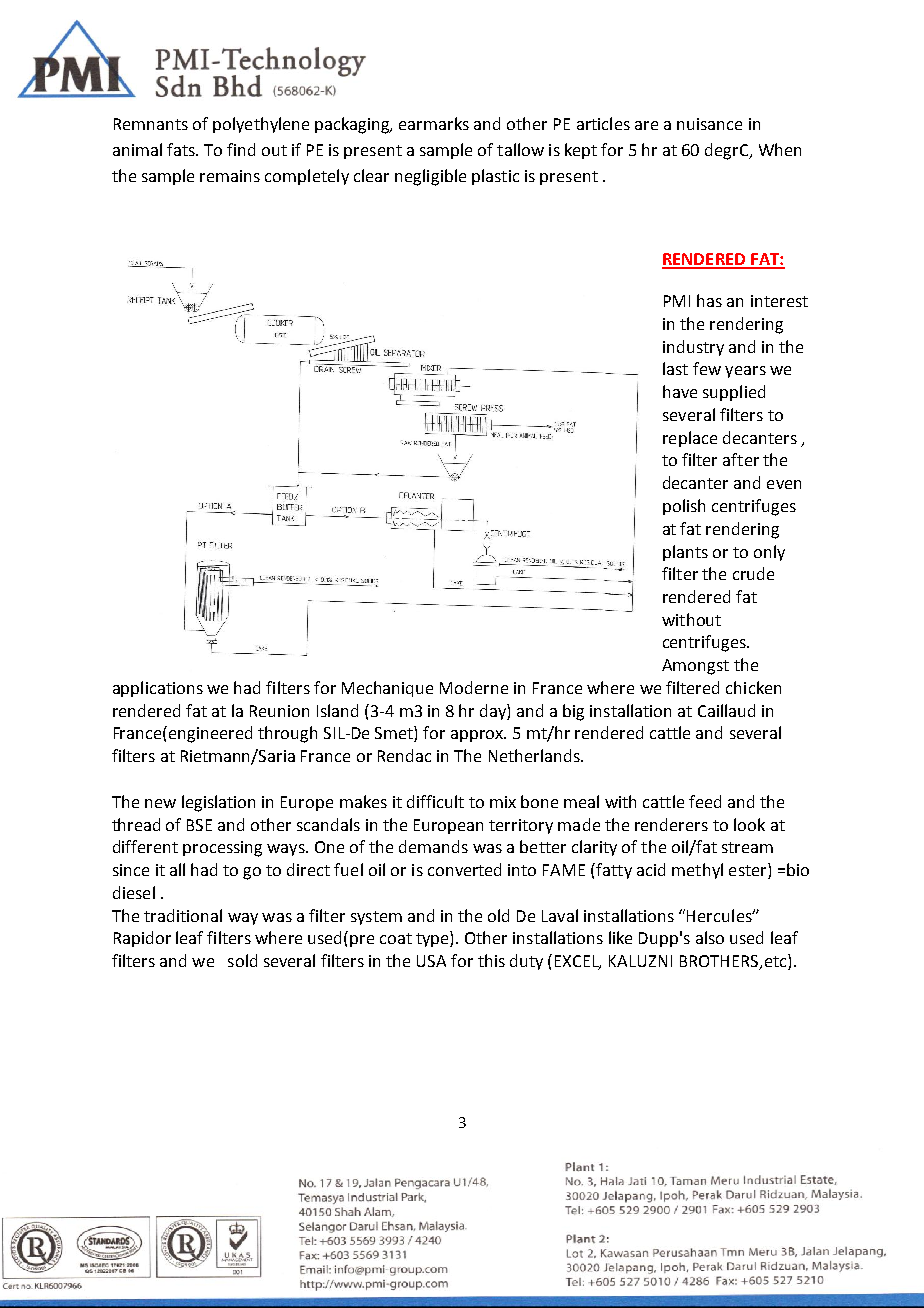 The width and height of the image is (924, 1308). I want to click on type, so click(433, 939).
